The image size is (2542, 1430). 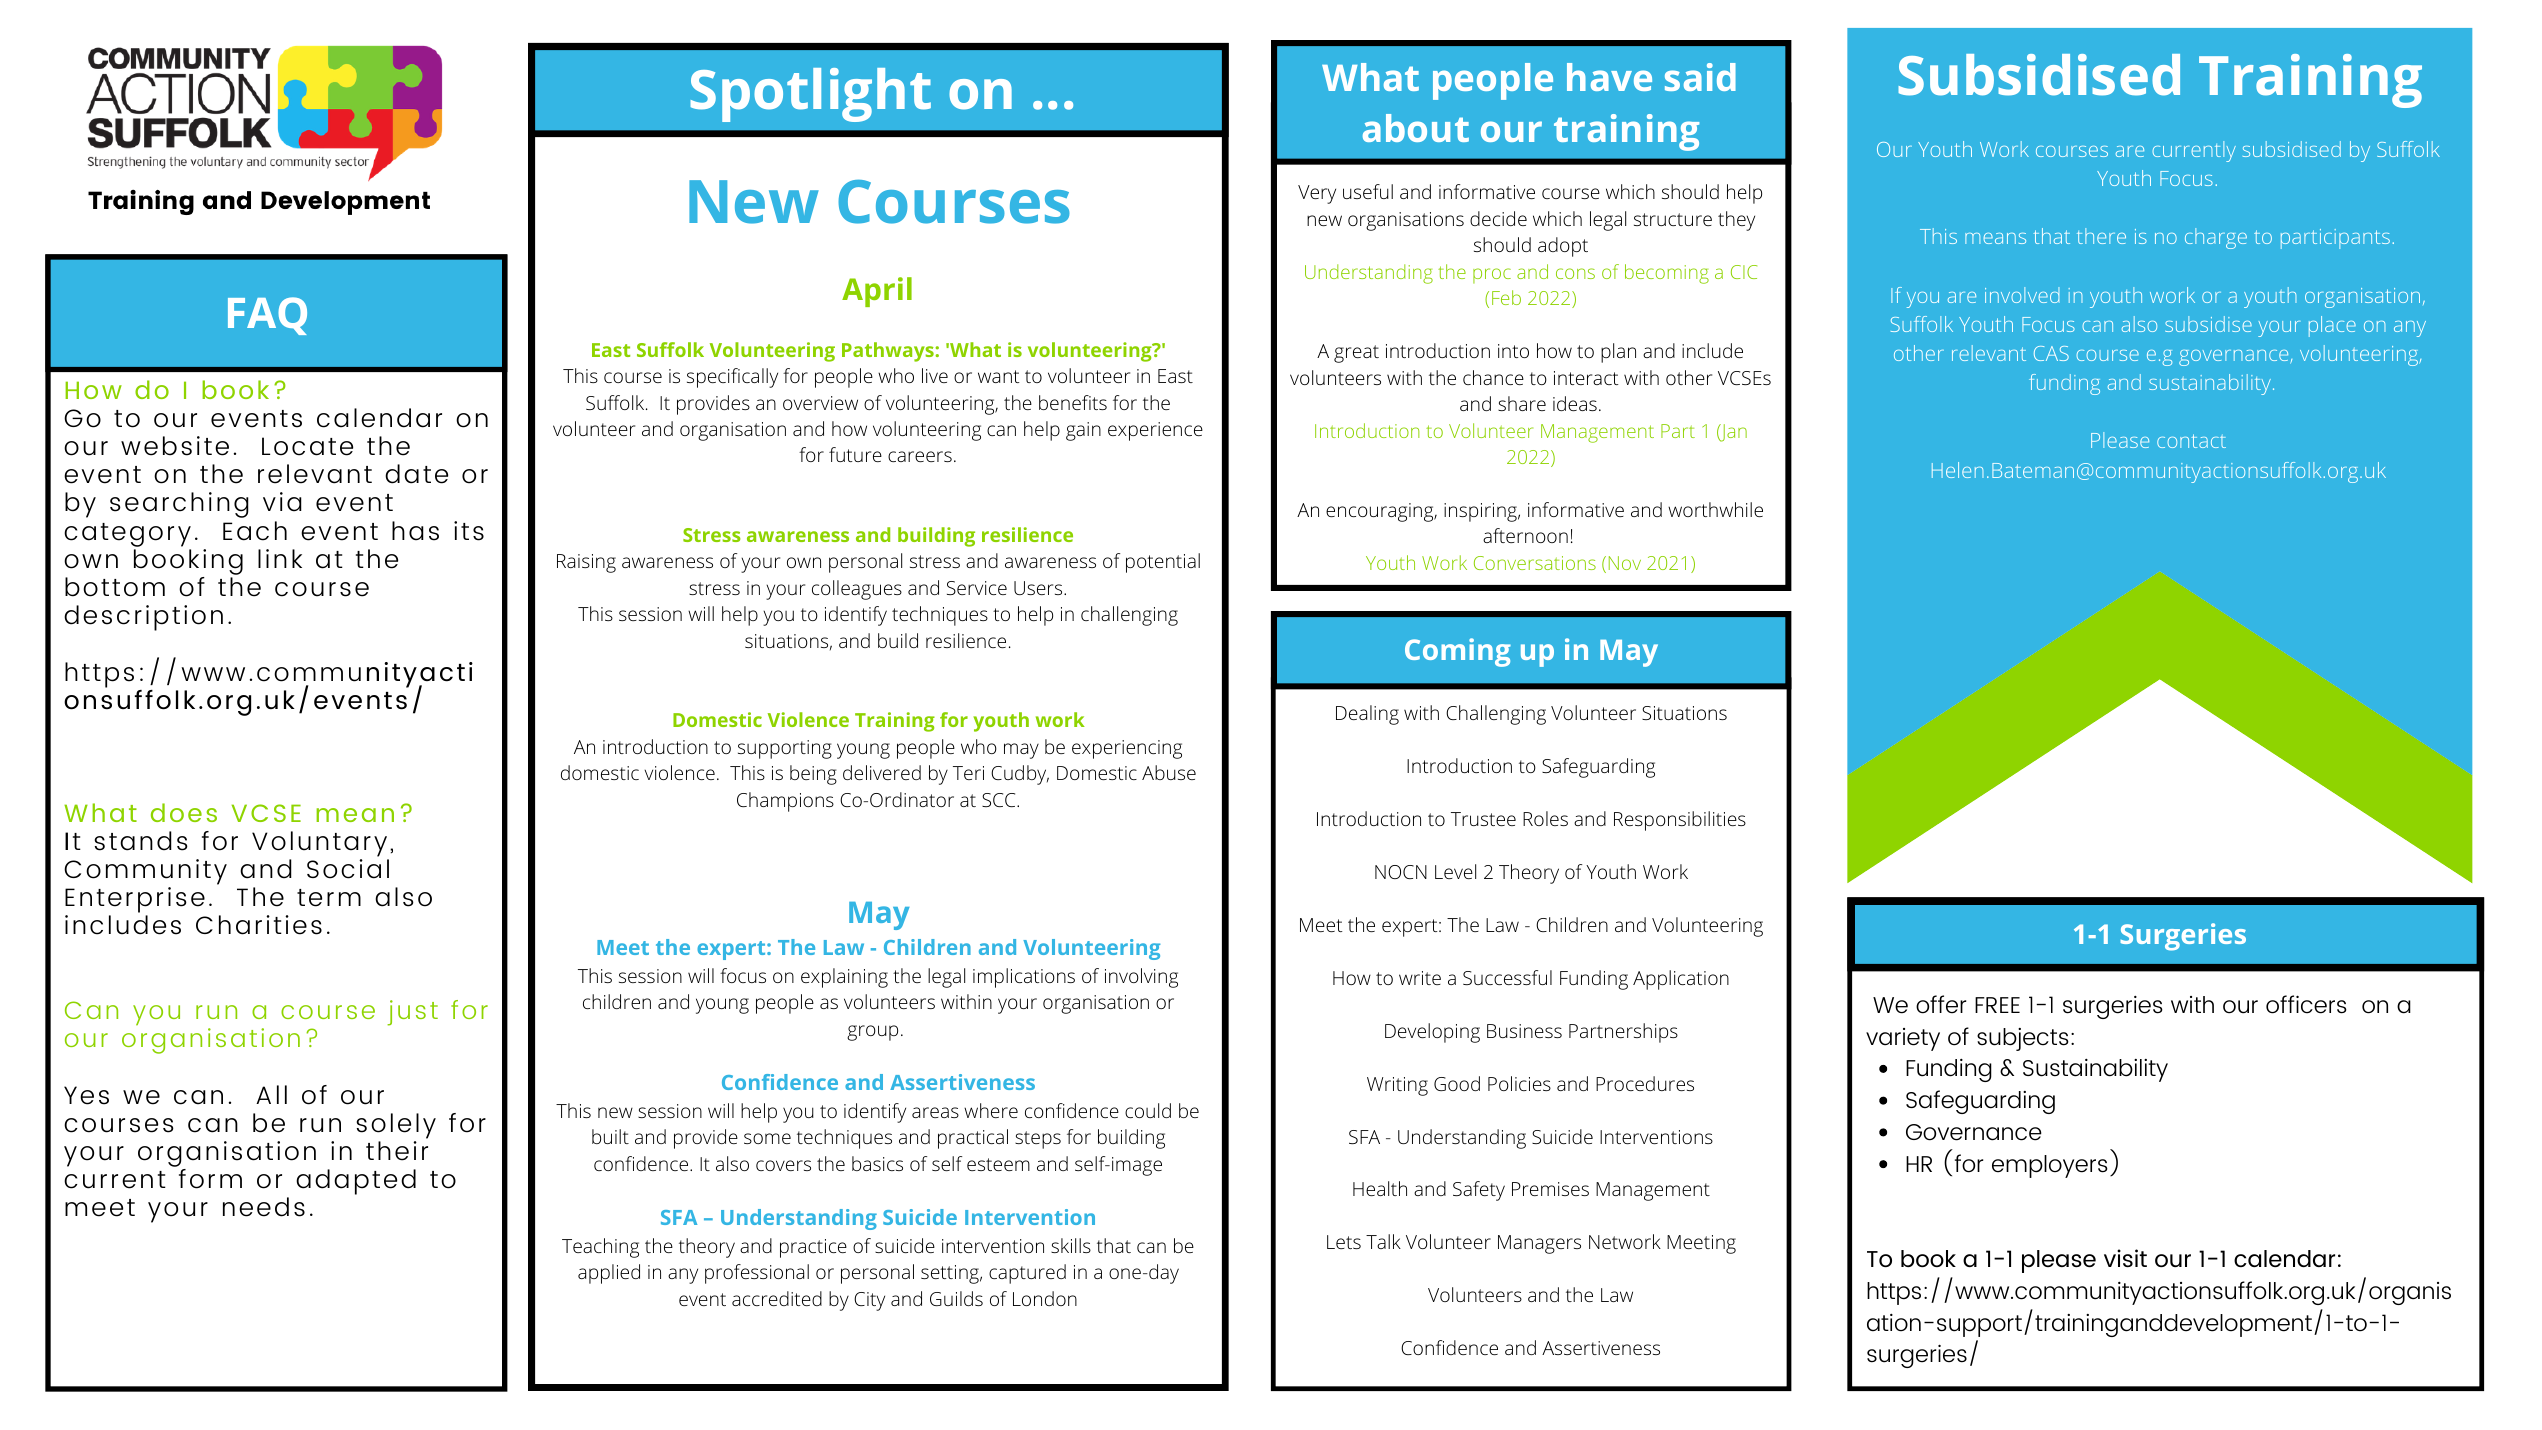 I want to click on Dealing, so click(x=1367, y=715).
